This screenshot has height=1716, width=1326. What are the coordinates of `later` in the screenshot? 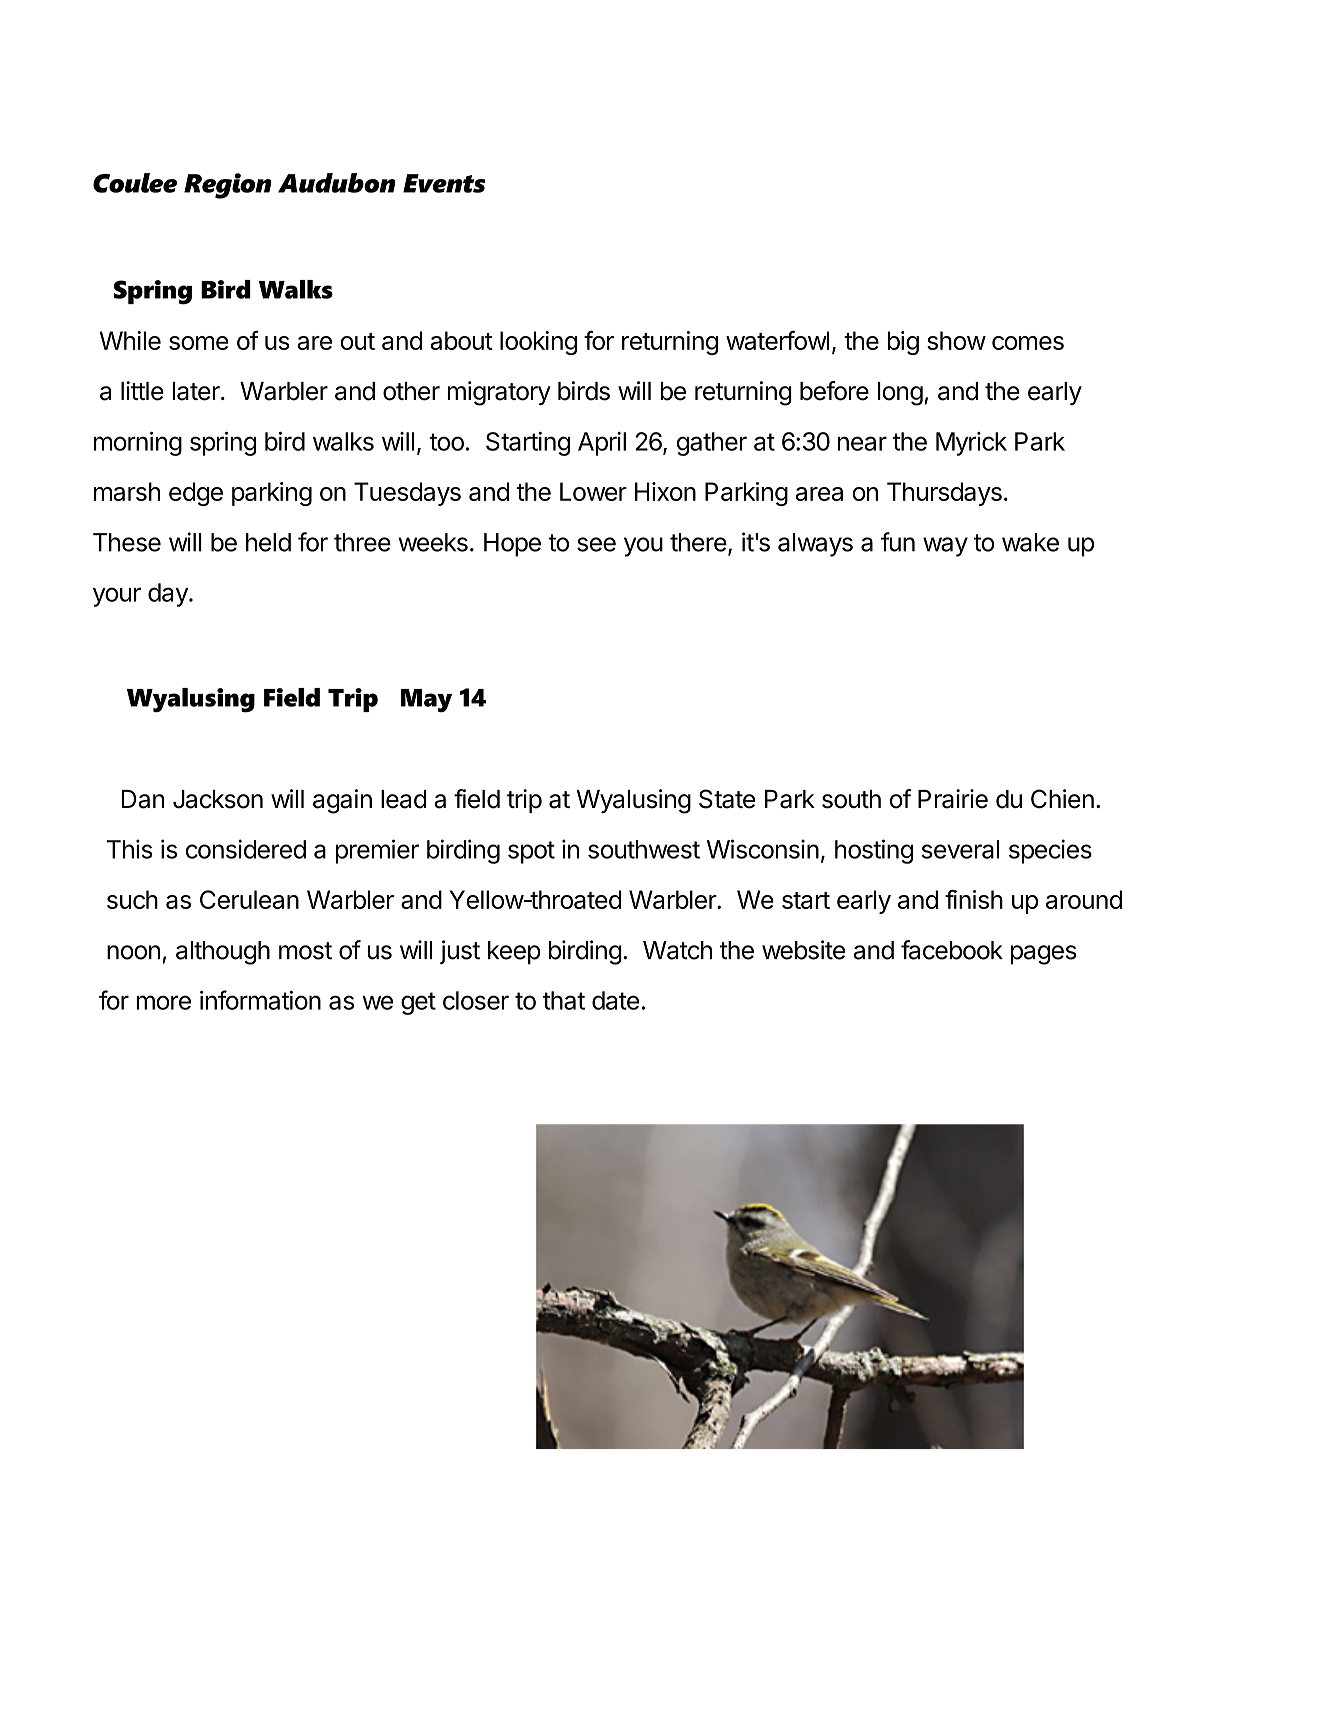 It's located at (197, 391).
